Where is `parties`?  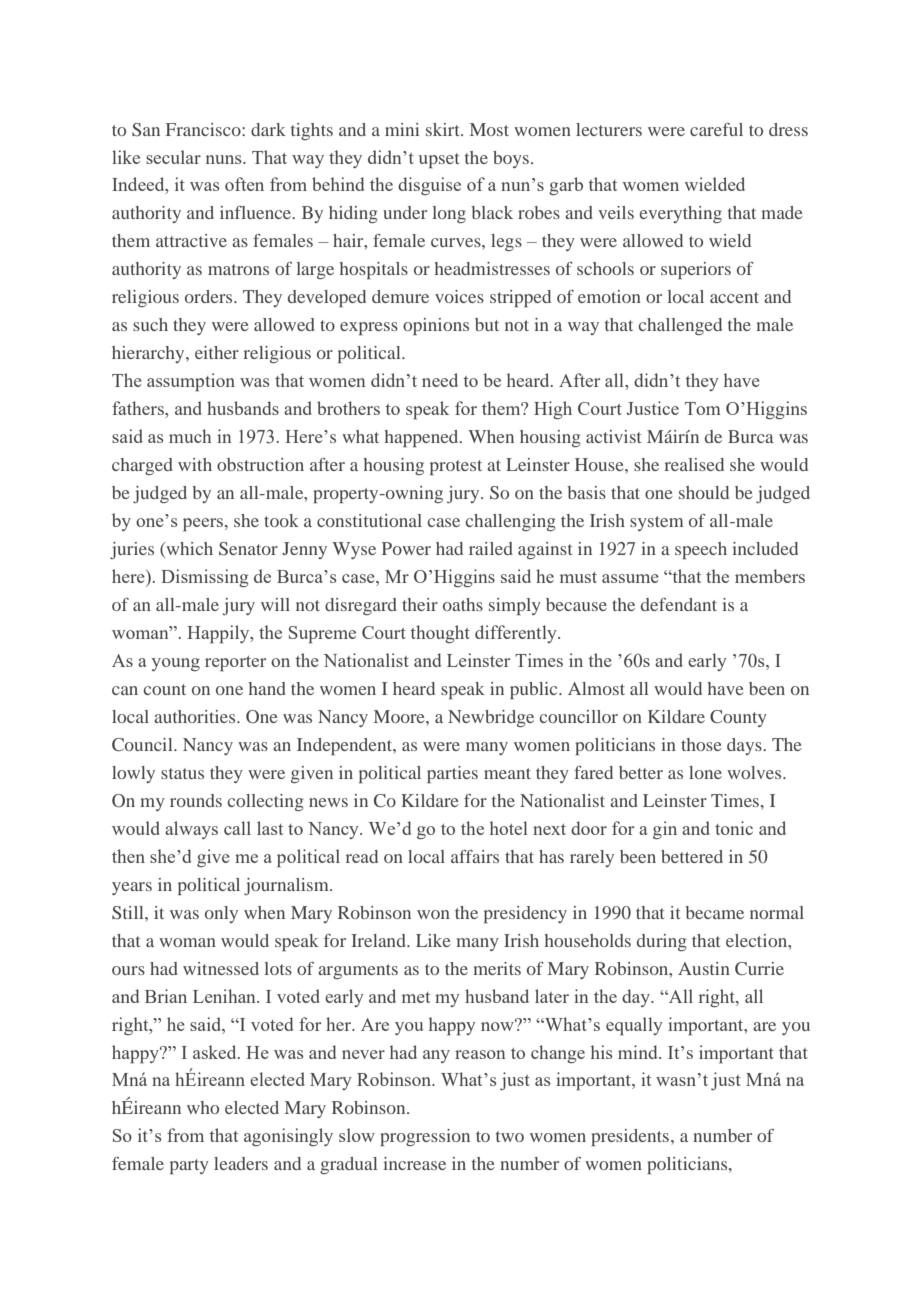
parties is located at coordinates (452, 774).
